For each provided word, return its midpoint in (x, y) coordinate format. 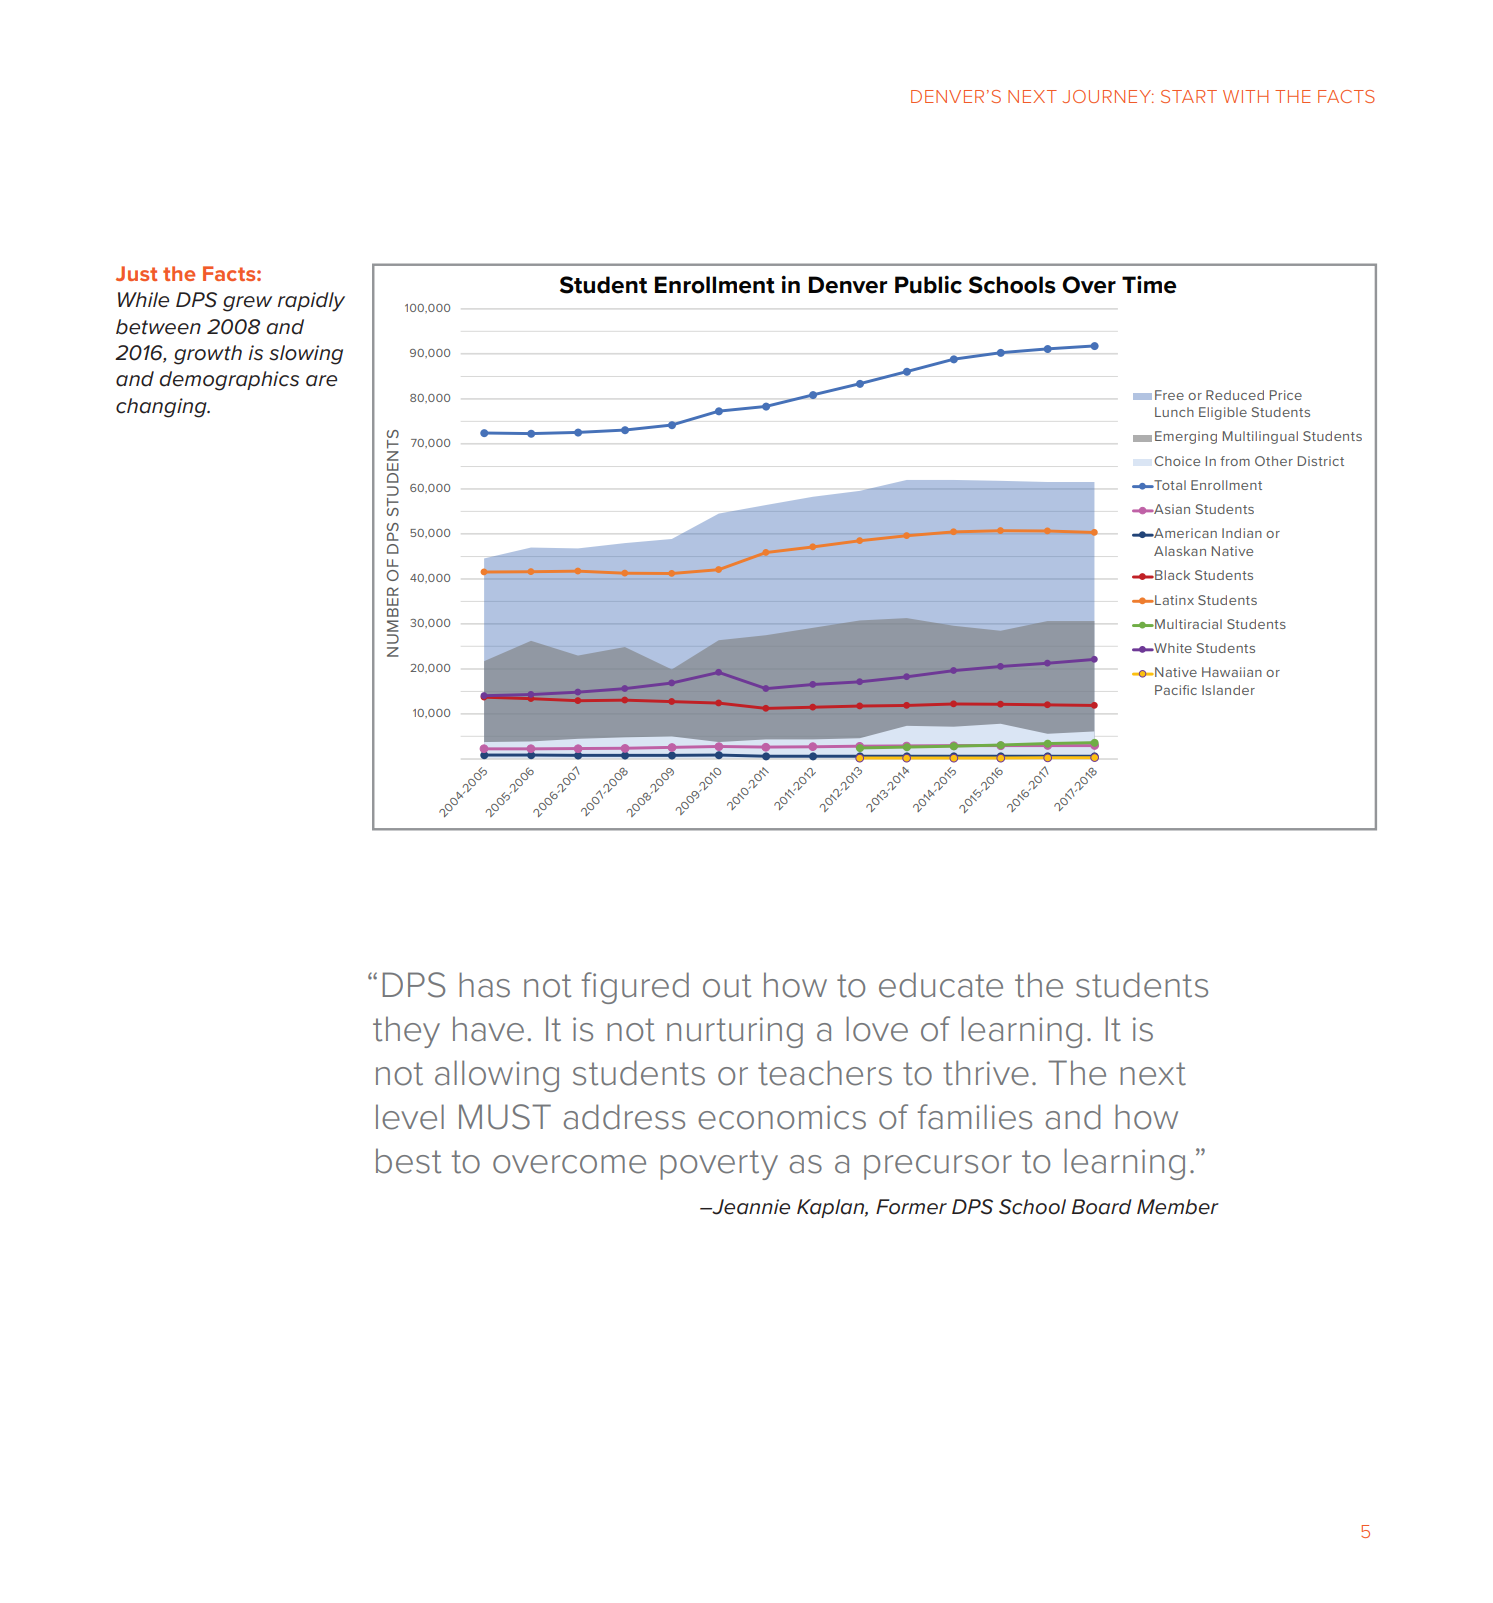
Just (136, 273)
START (1189, 96)
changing (162, 408)
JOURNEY (1108, 96)
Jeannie (750, 1207)
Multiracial (1187, 624)
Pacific (1176, 690)
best (408, 1161)
